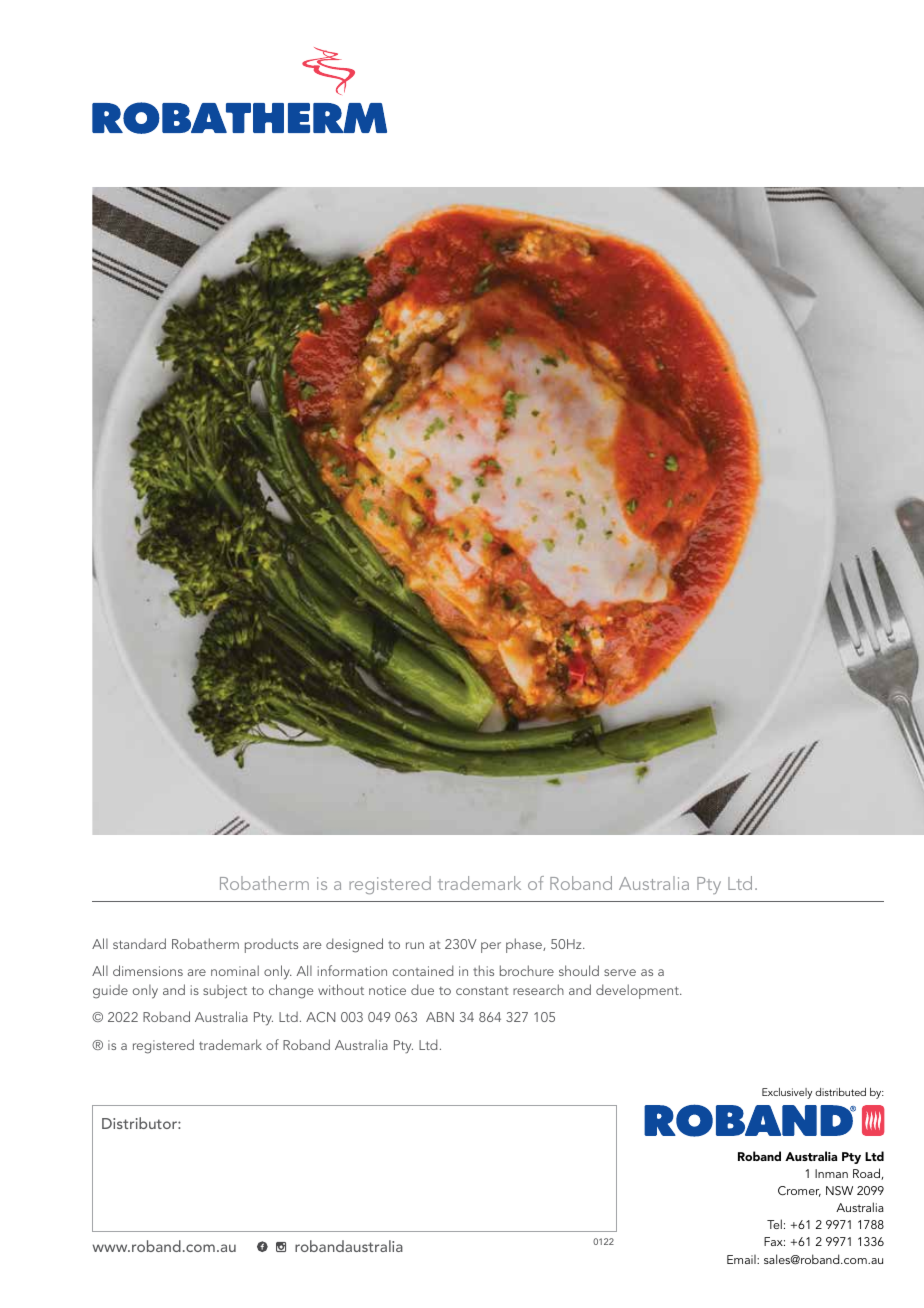 The width and height of the document is (924, 1308). Describe the element at coordinates (320, 1017) in the document. I see `ACN` at that location.
